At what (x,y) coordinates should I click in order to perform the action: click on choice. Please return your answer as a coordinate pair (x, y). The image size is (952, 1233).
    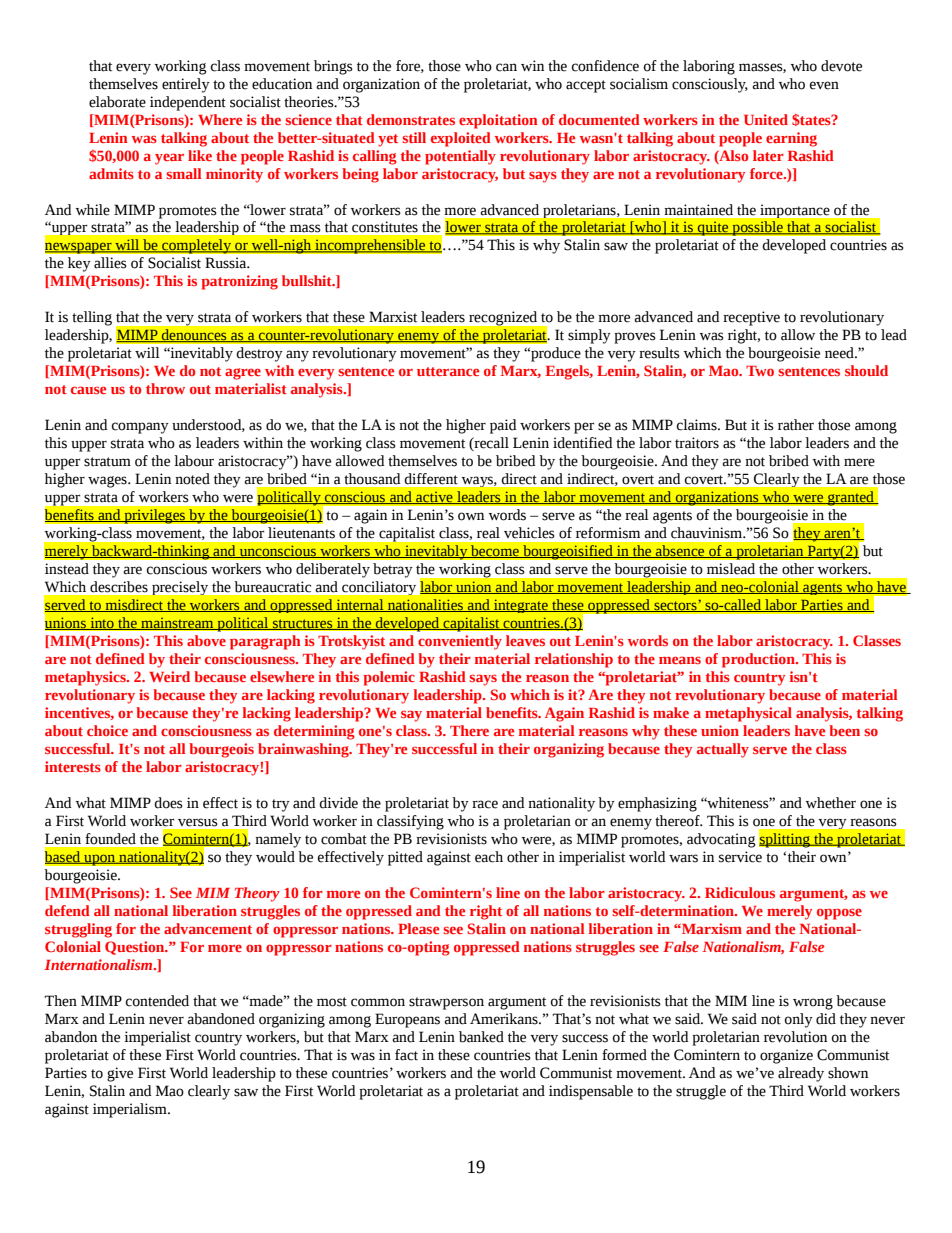
    Looking at the image, I should click on (107, 730).
